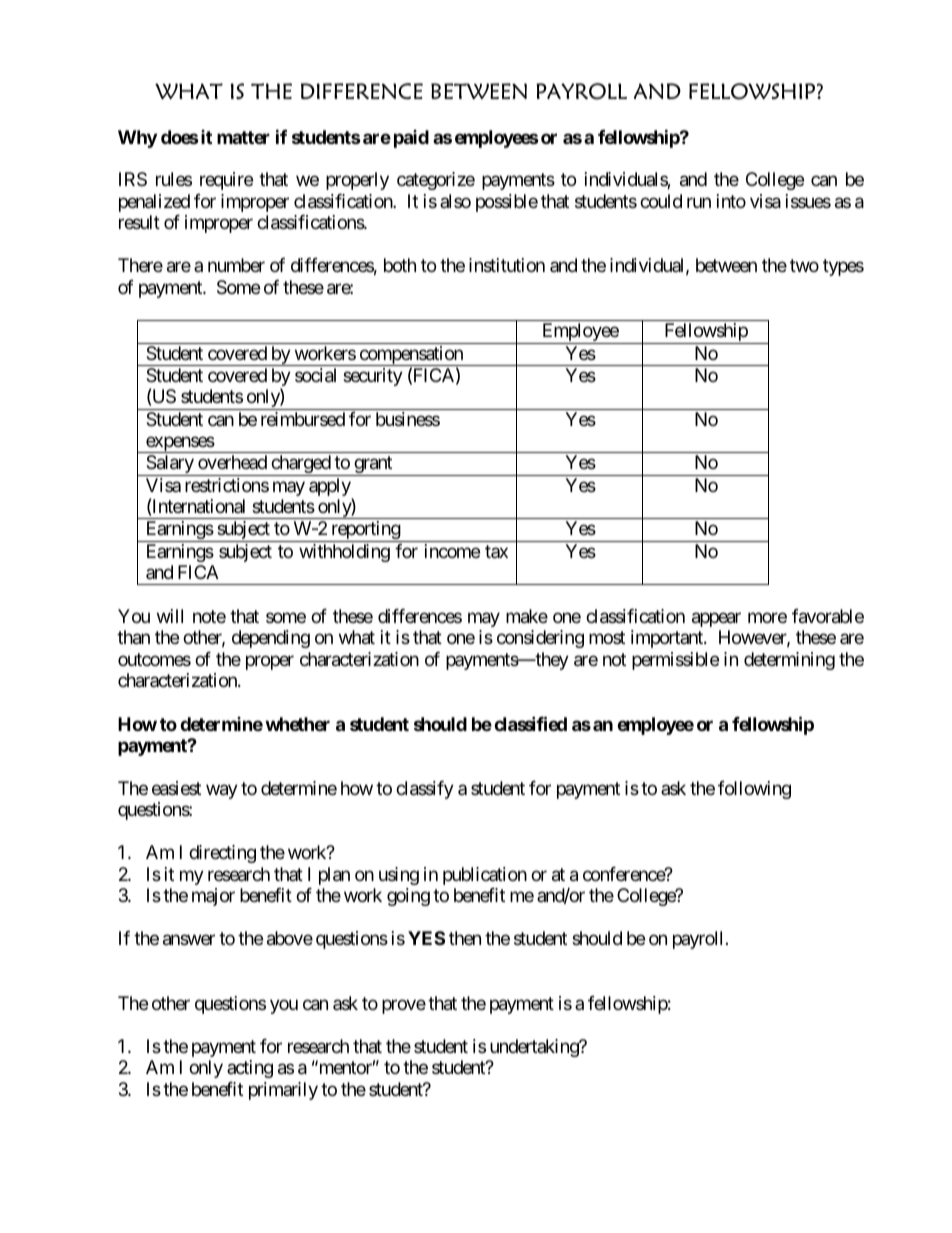 This screenshot has width=952, height=1233. I want to click on undertaking, so click(535, 1048).
